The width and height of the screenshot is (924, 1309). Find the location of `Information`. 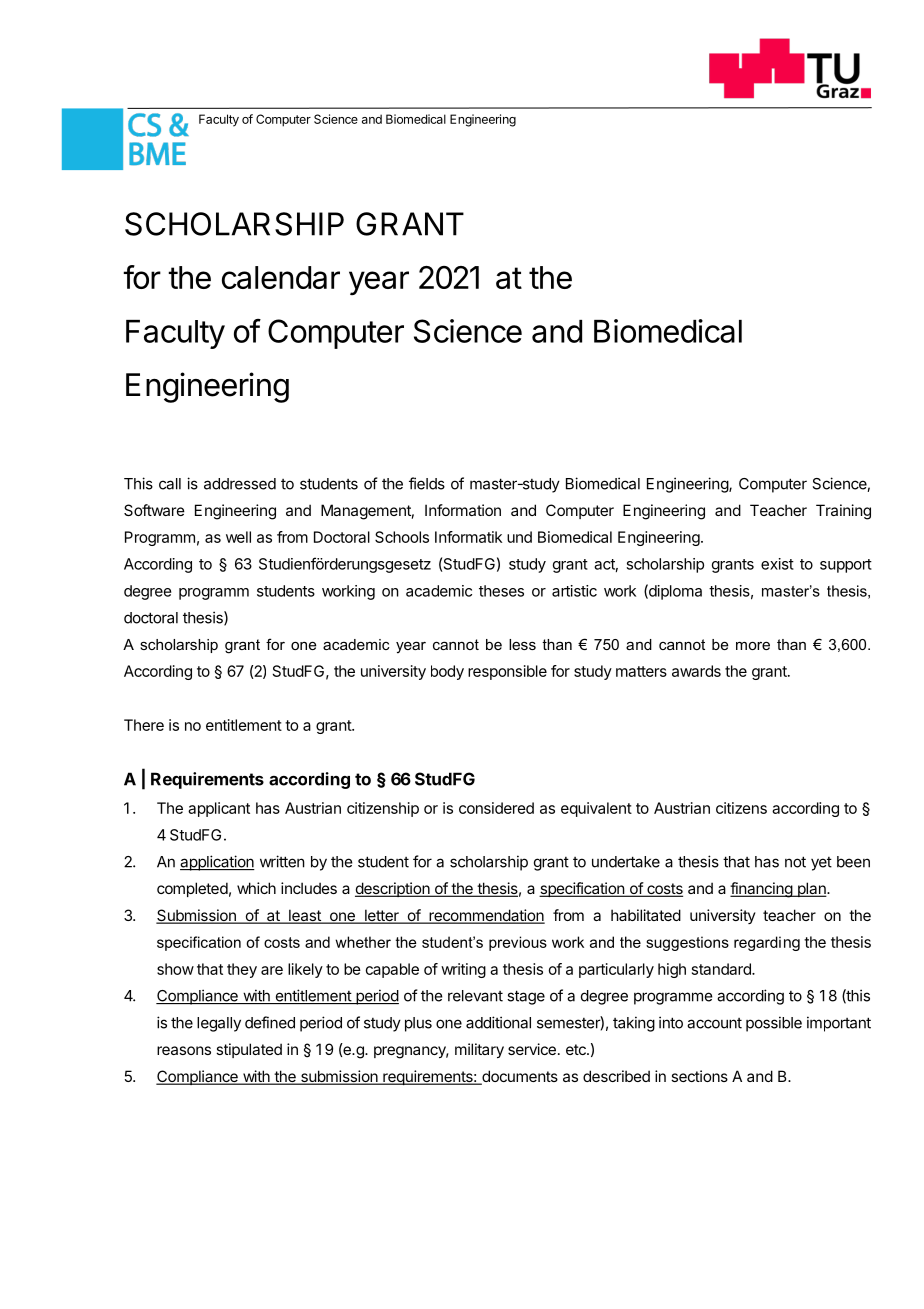

Information is located at coordinates (463, 510).
